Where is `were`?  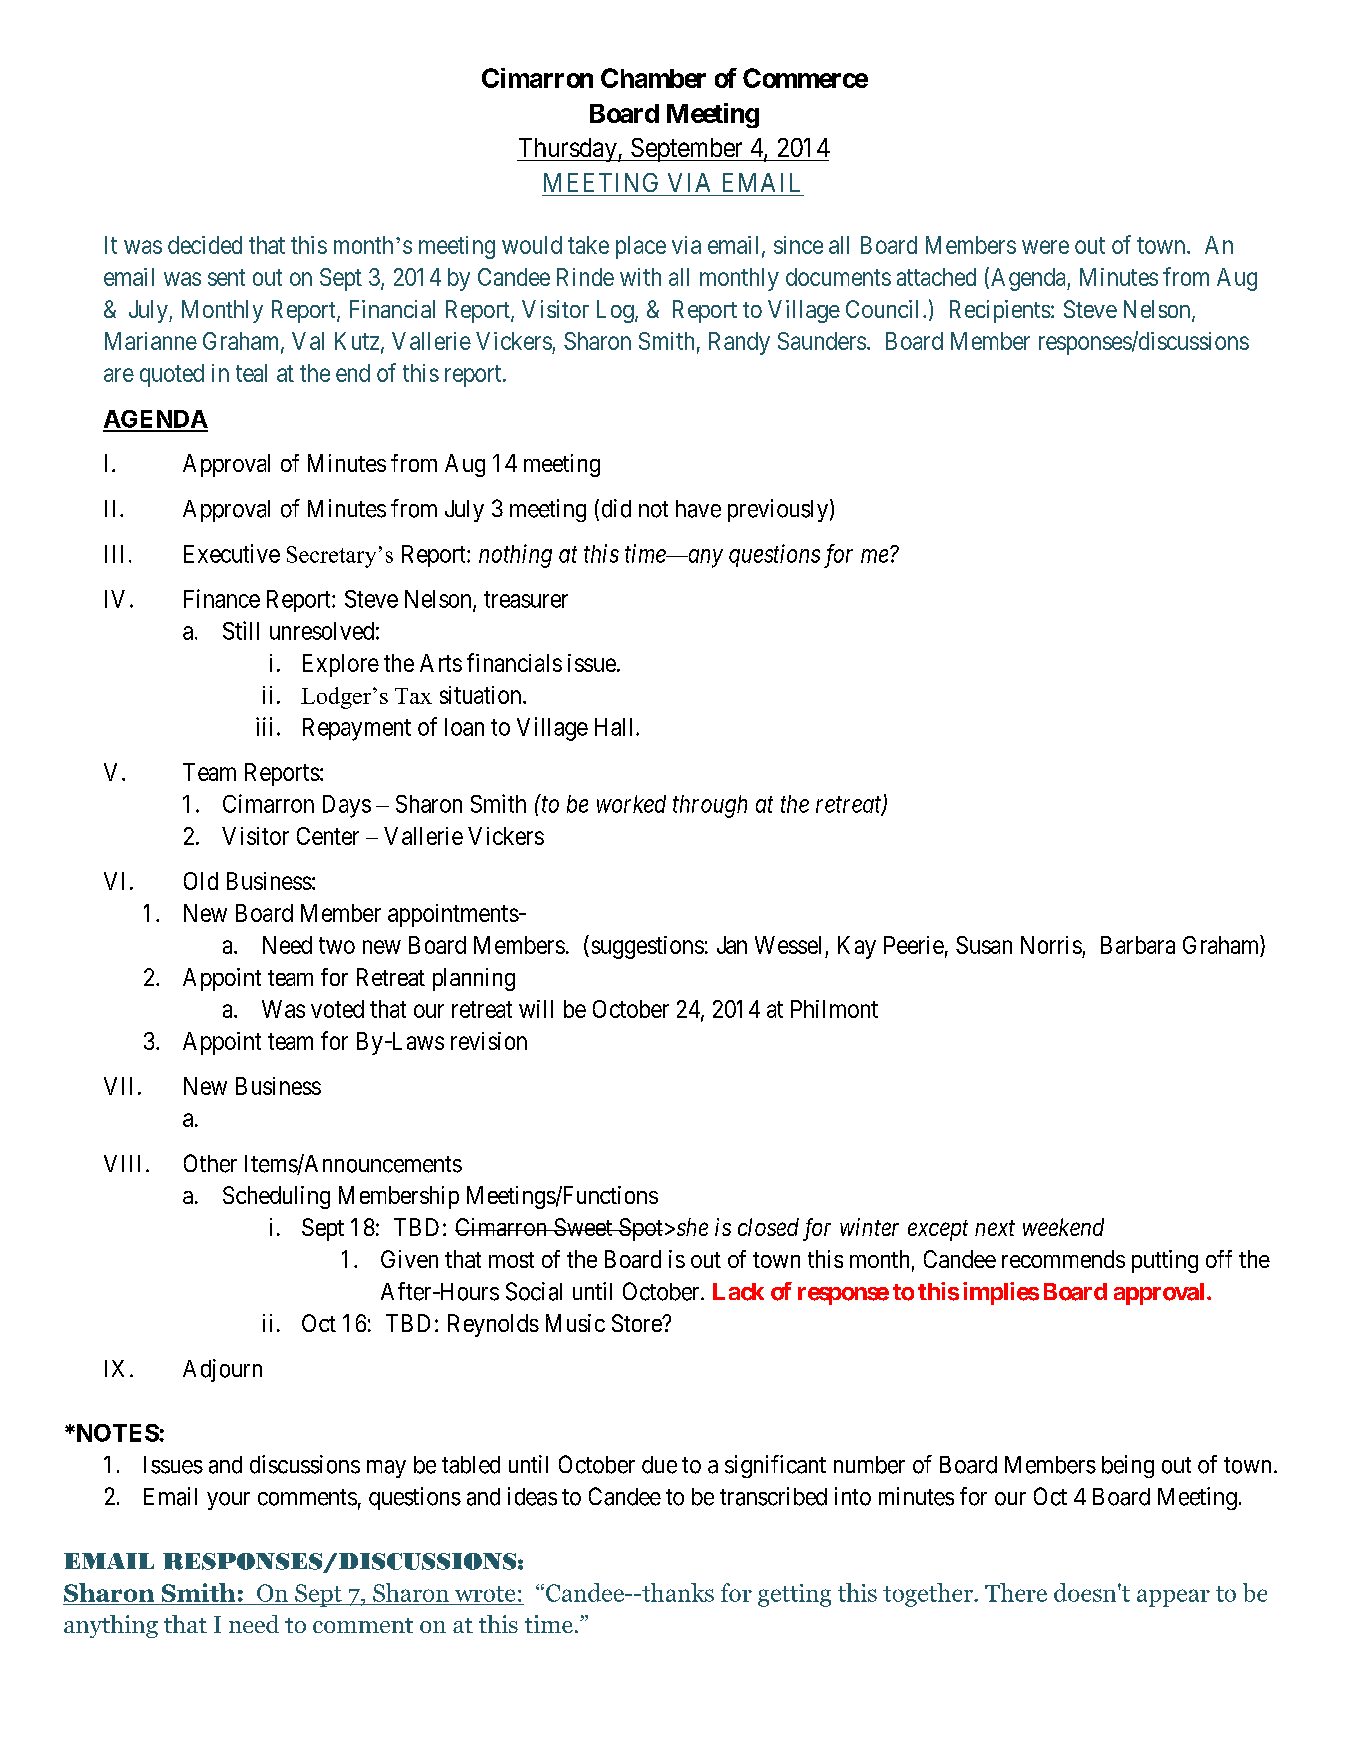
were is located at coordinates (1045, 247).
